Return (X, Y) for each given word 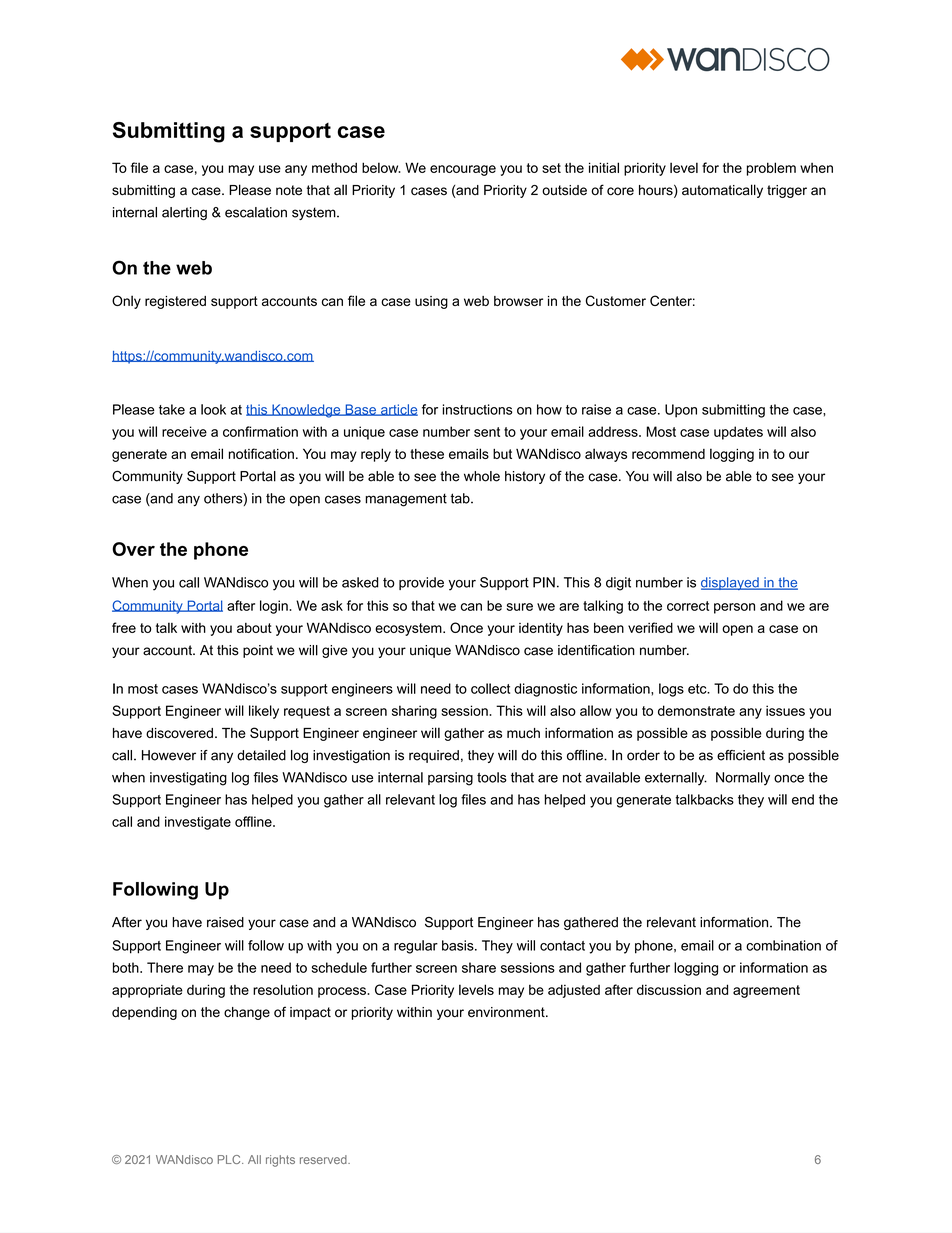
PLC (230, 1159)
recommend (668, 454)
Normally (743, 779)
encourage (463, 170)
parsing (450, 779)
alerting (184, 213)
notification (261, 453)
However (169, 755)
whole (482, 476)
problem (771, 169)
